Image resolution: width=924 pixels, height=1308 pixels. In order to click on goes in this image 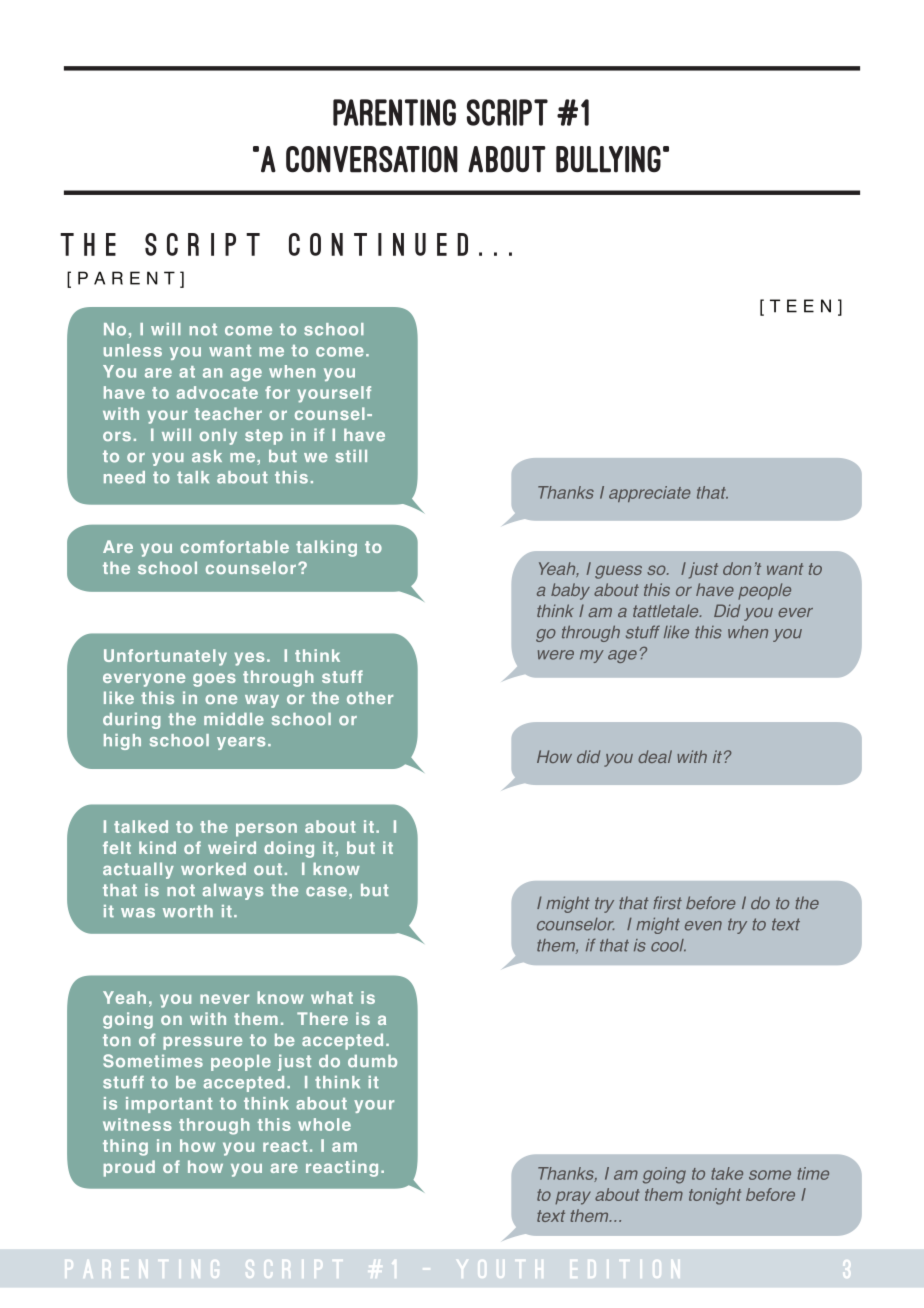, I will do `click(214, 680)`.
